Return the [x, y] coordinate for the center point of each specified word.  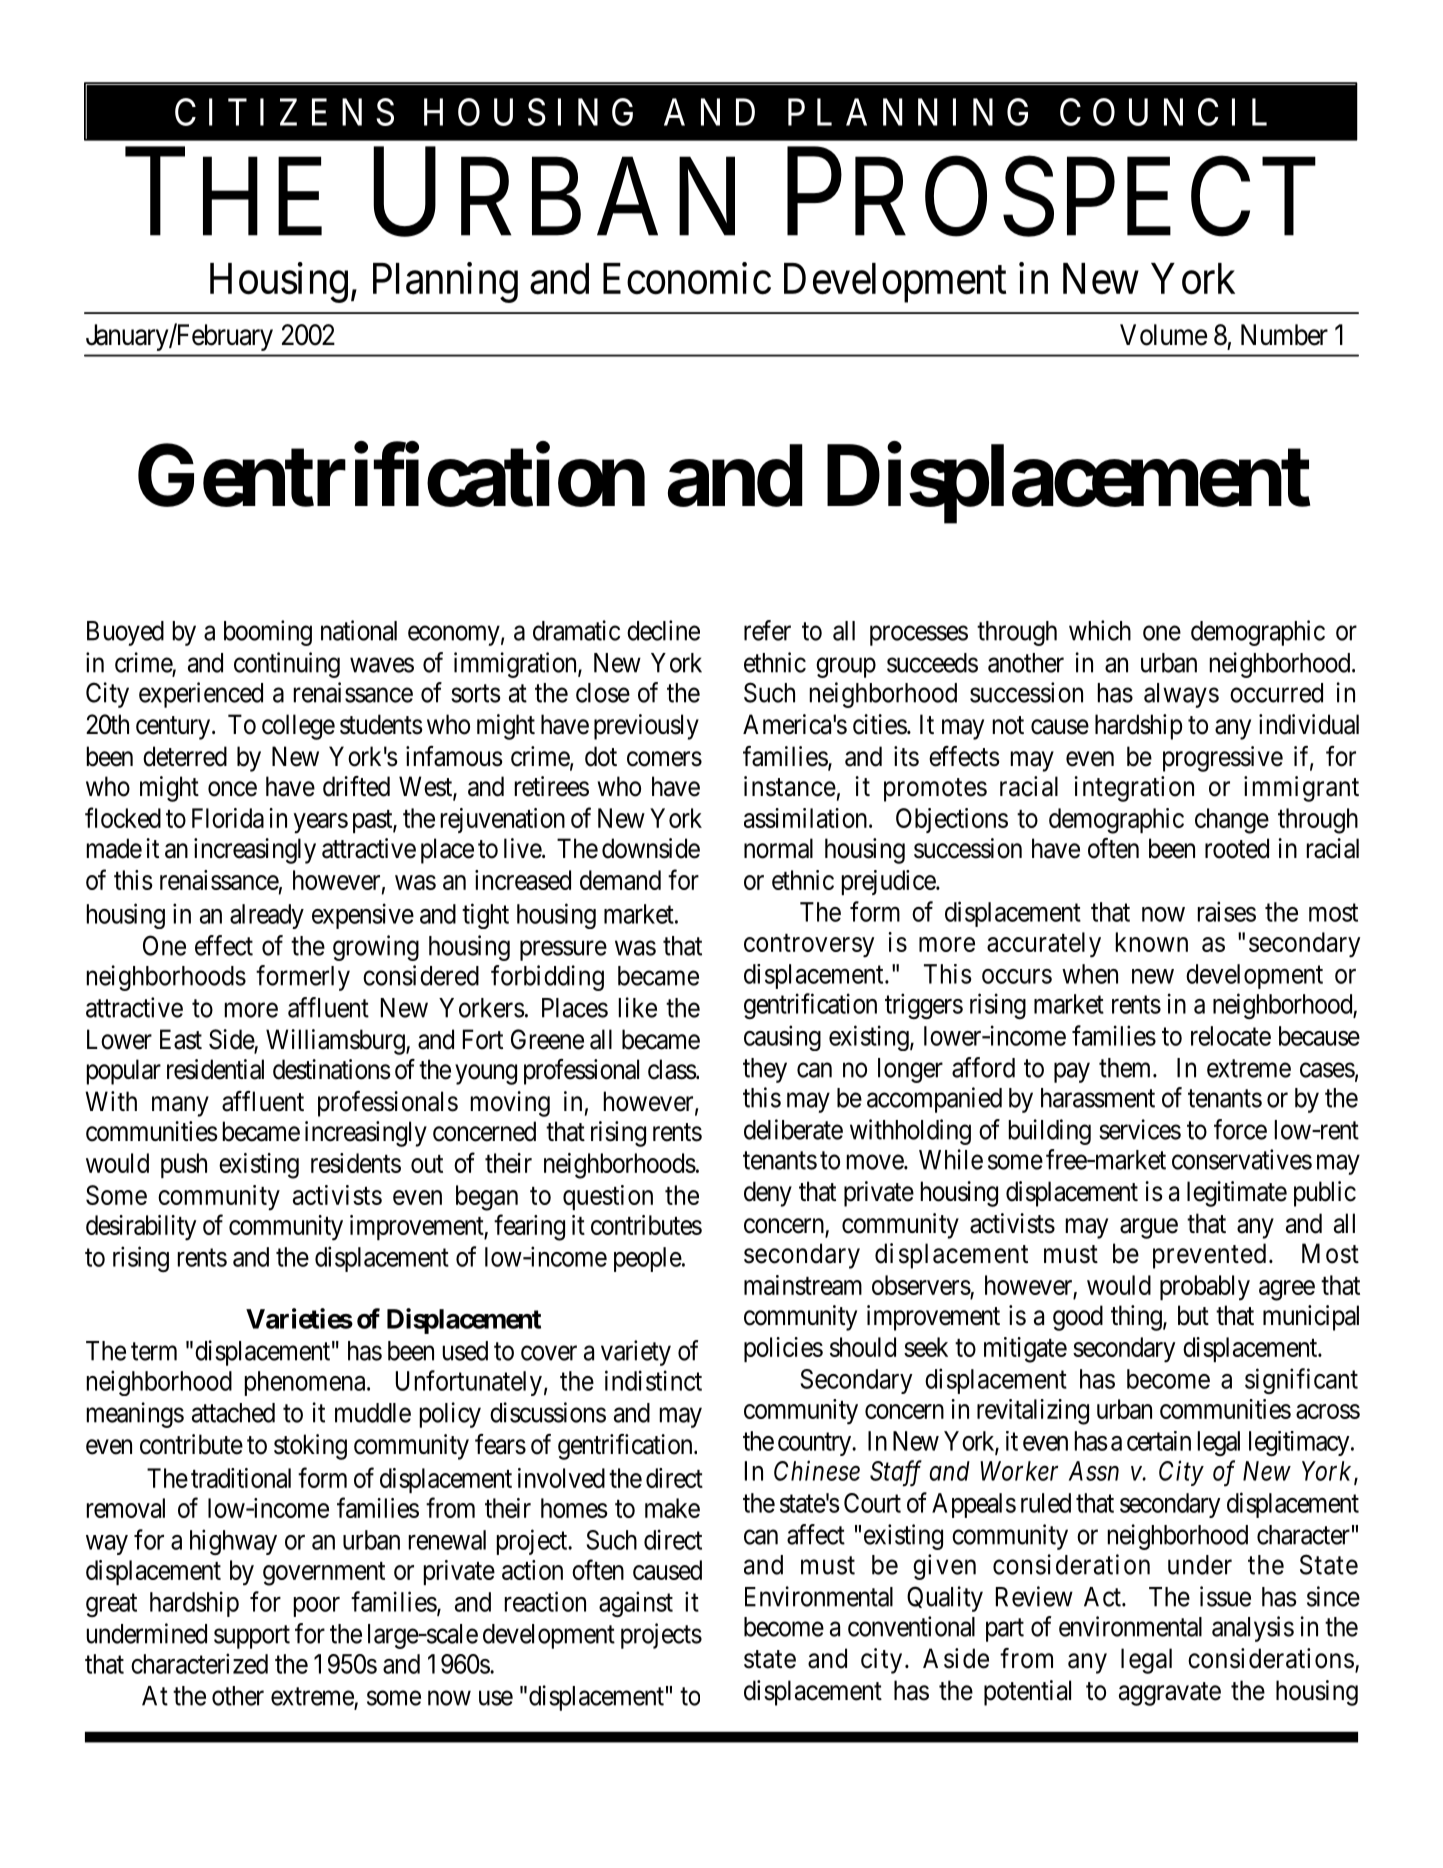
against [636, 1604]
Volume [1163, 335]
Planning [445, 282]
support [252, 1637]
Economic [687, 278]
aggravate [1170, 1694]
